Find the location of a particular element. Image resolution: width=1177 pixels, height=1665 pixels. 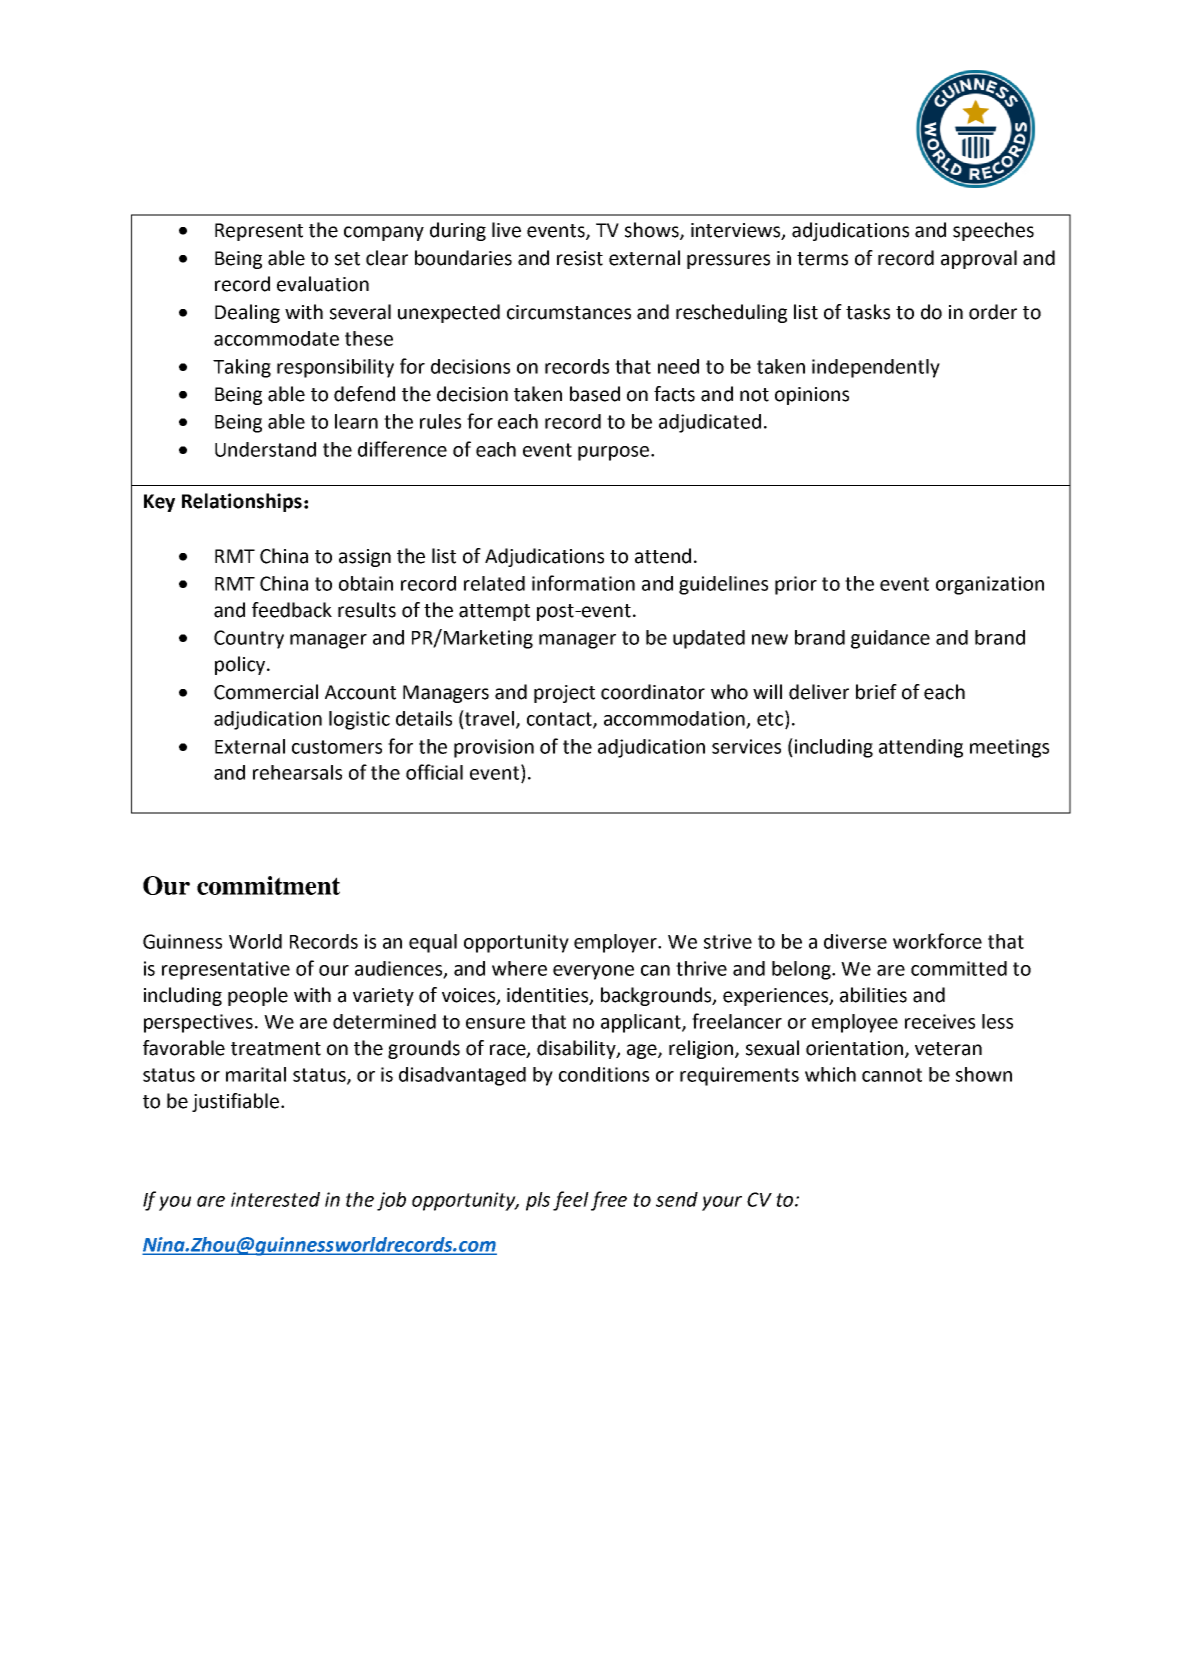

evaluation is located at coordinates (323, 284).
